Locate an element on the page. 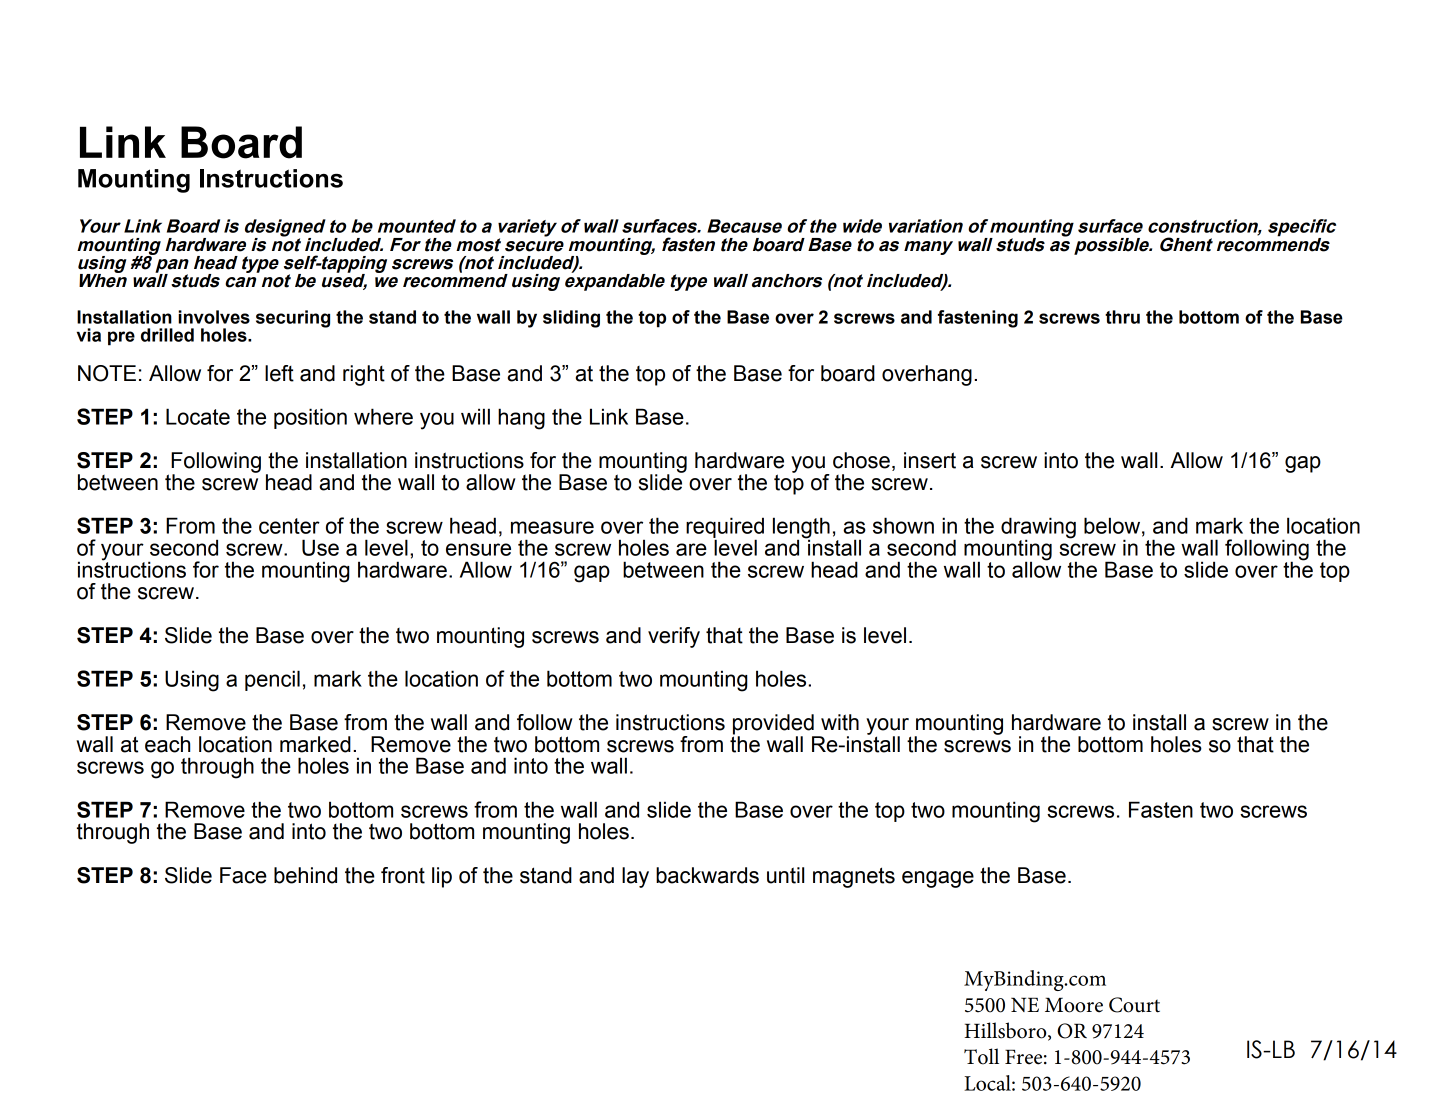 This page has height=1113, width=1441. verify is located at coordinates (674, 637).
